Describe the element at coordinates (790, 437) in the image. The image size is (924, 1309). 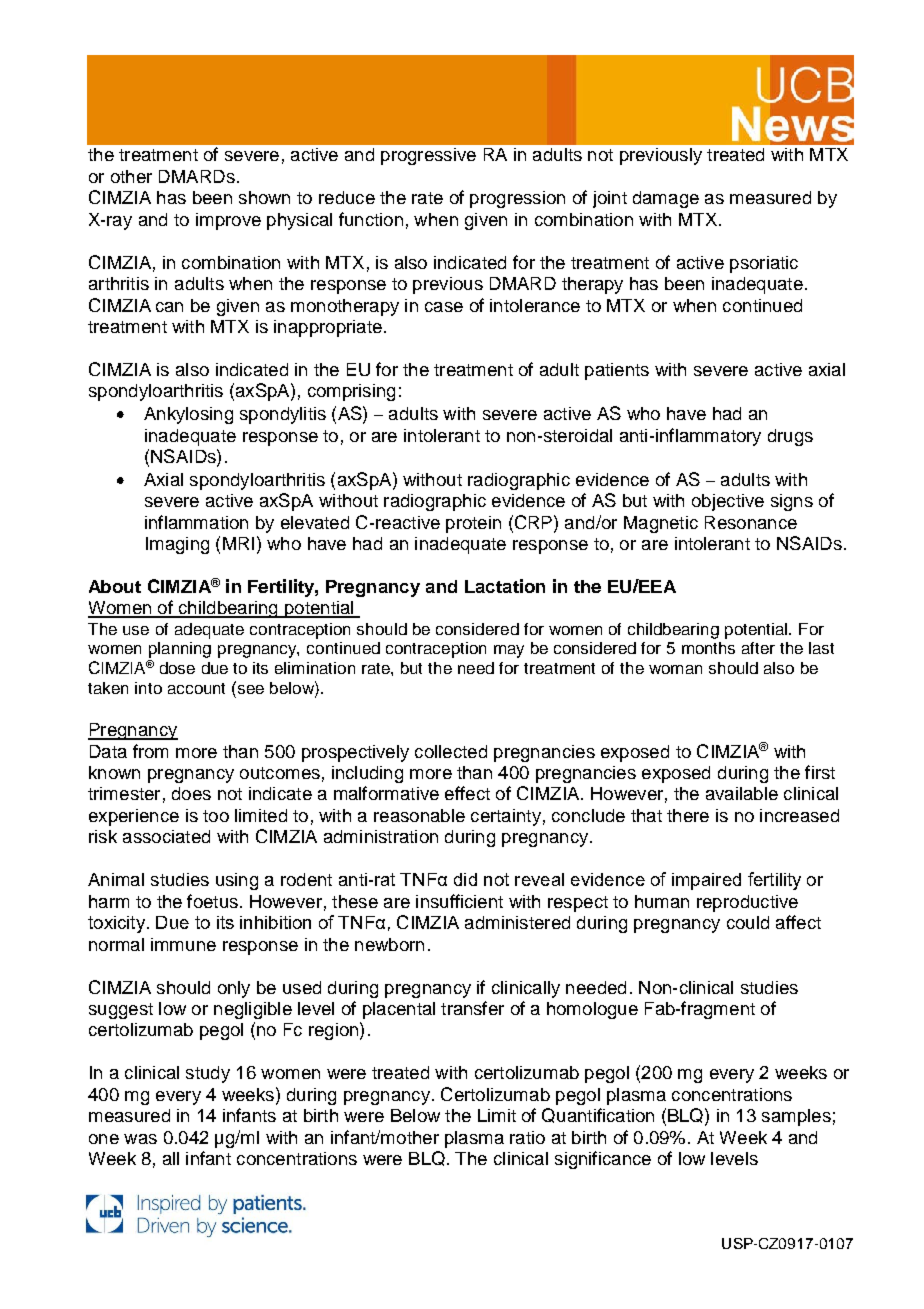
I see `drugs` at that location.
